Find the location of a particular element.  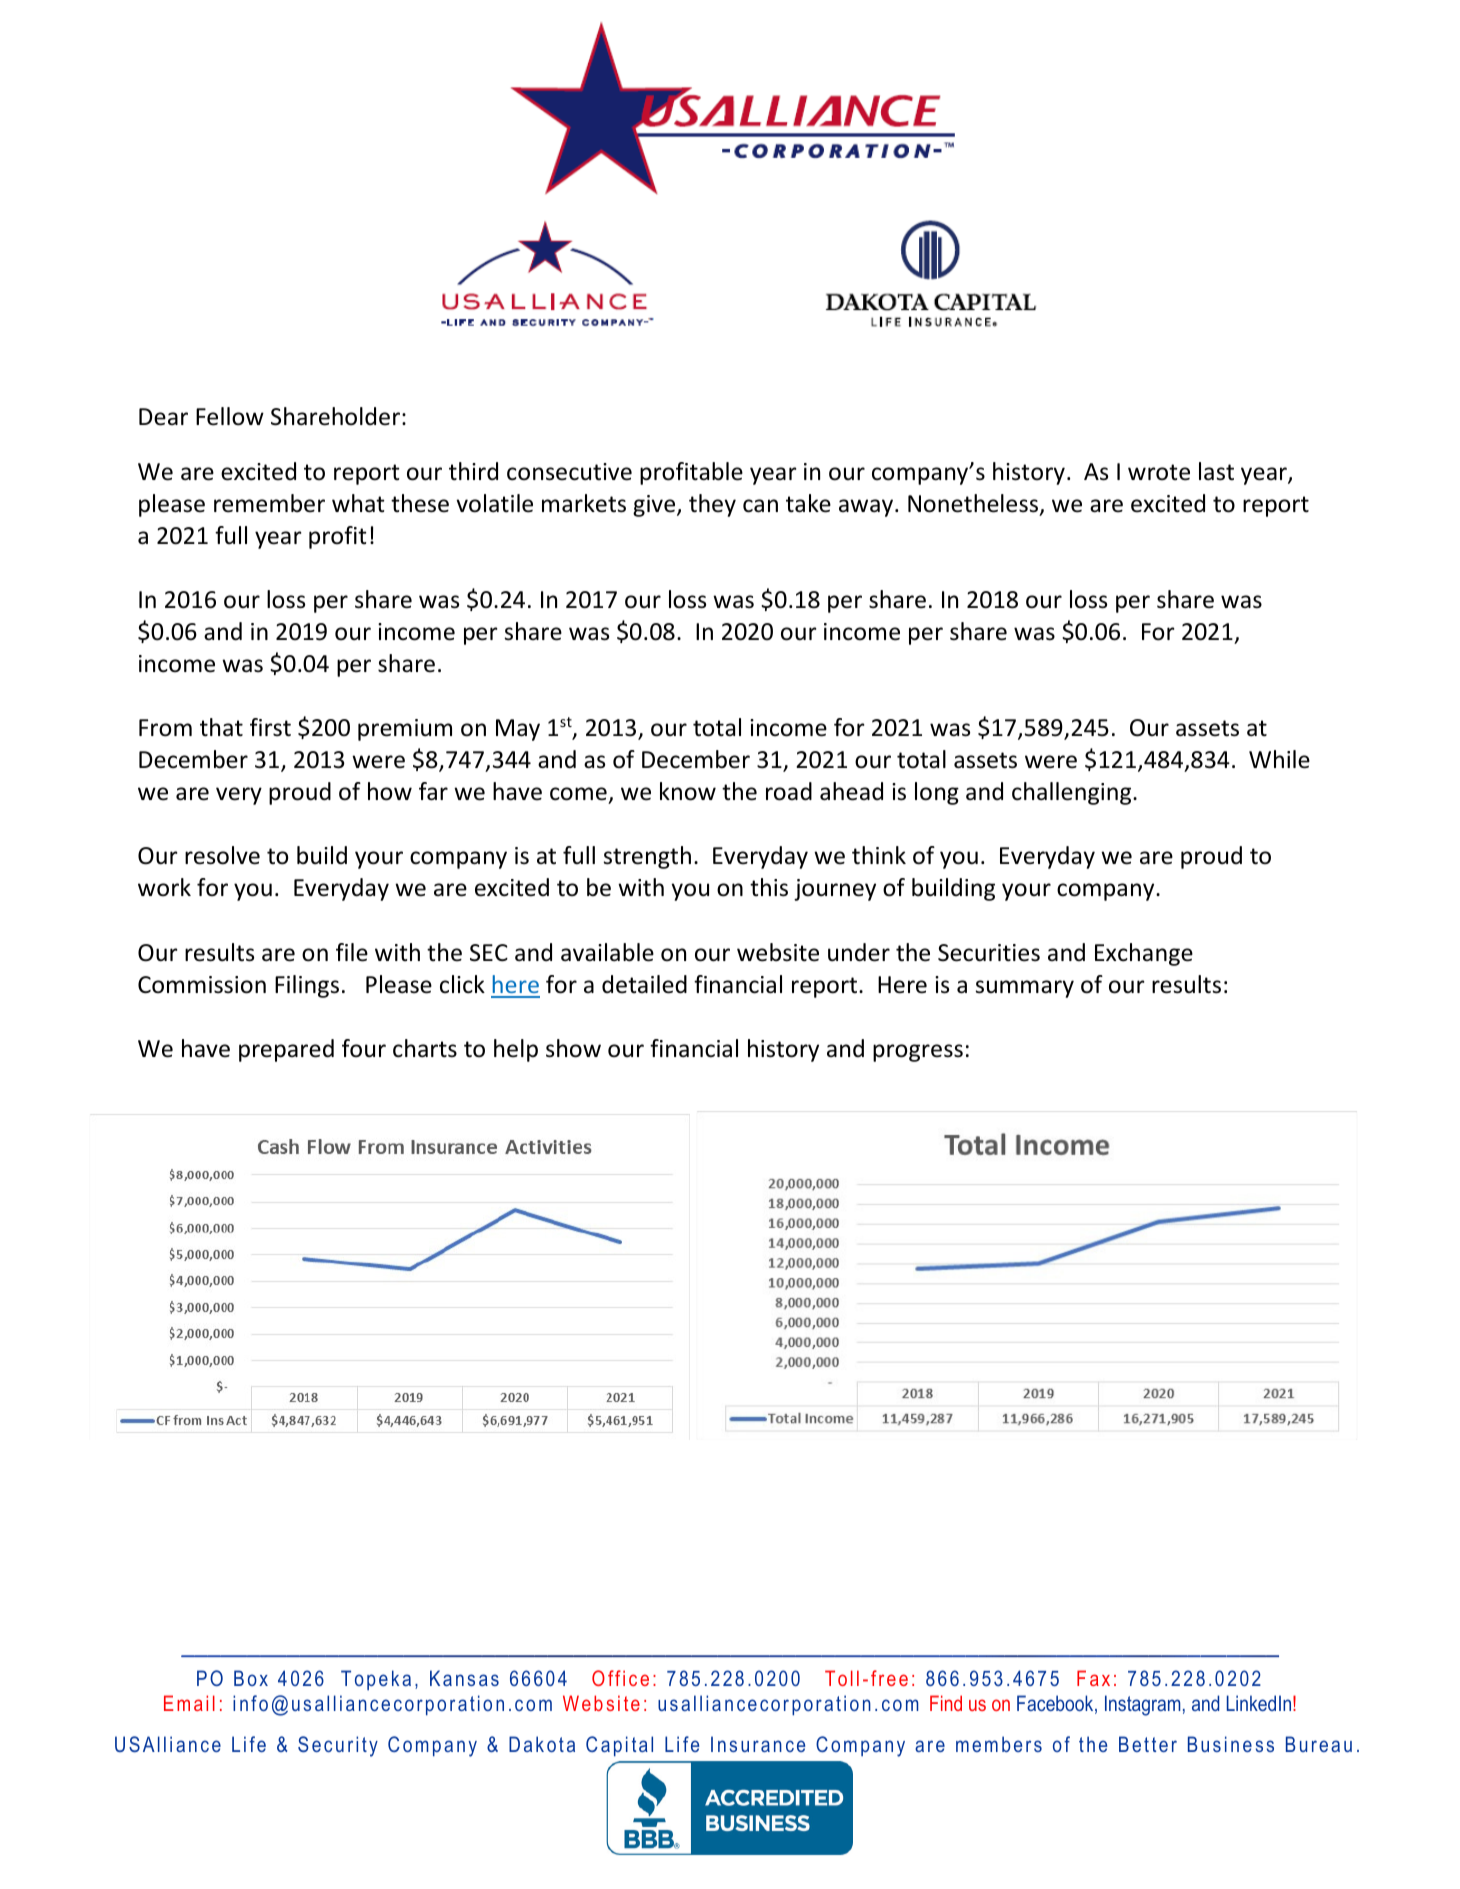

Instagram is located at coordinates (1142, 1705).
